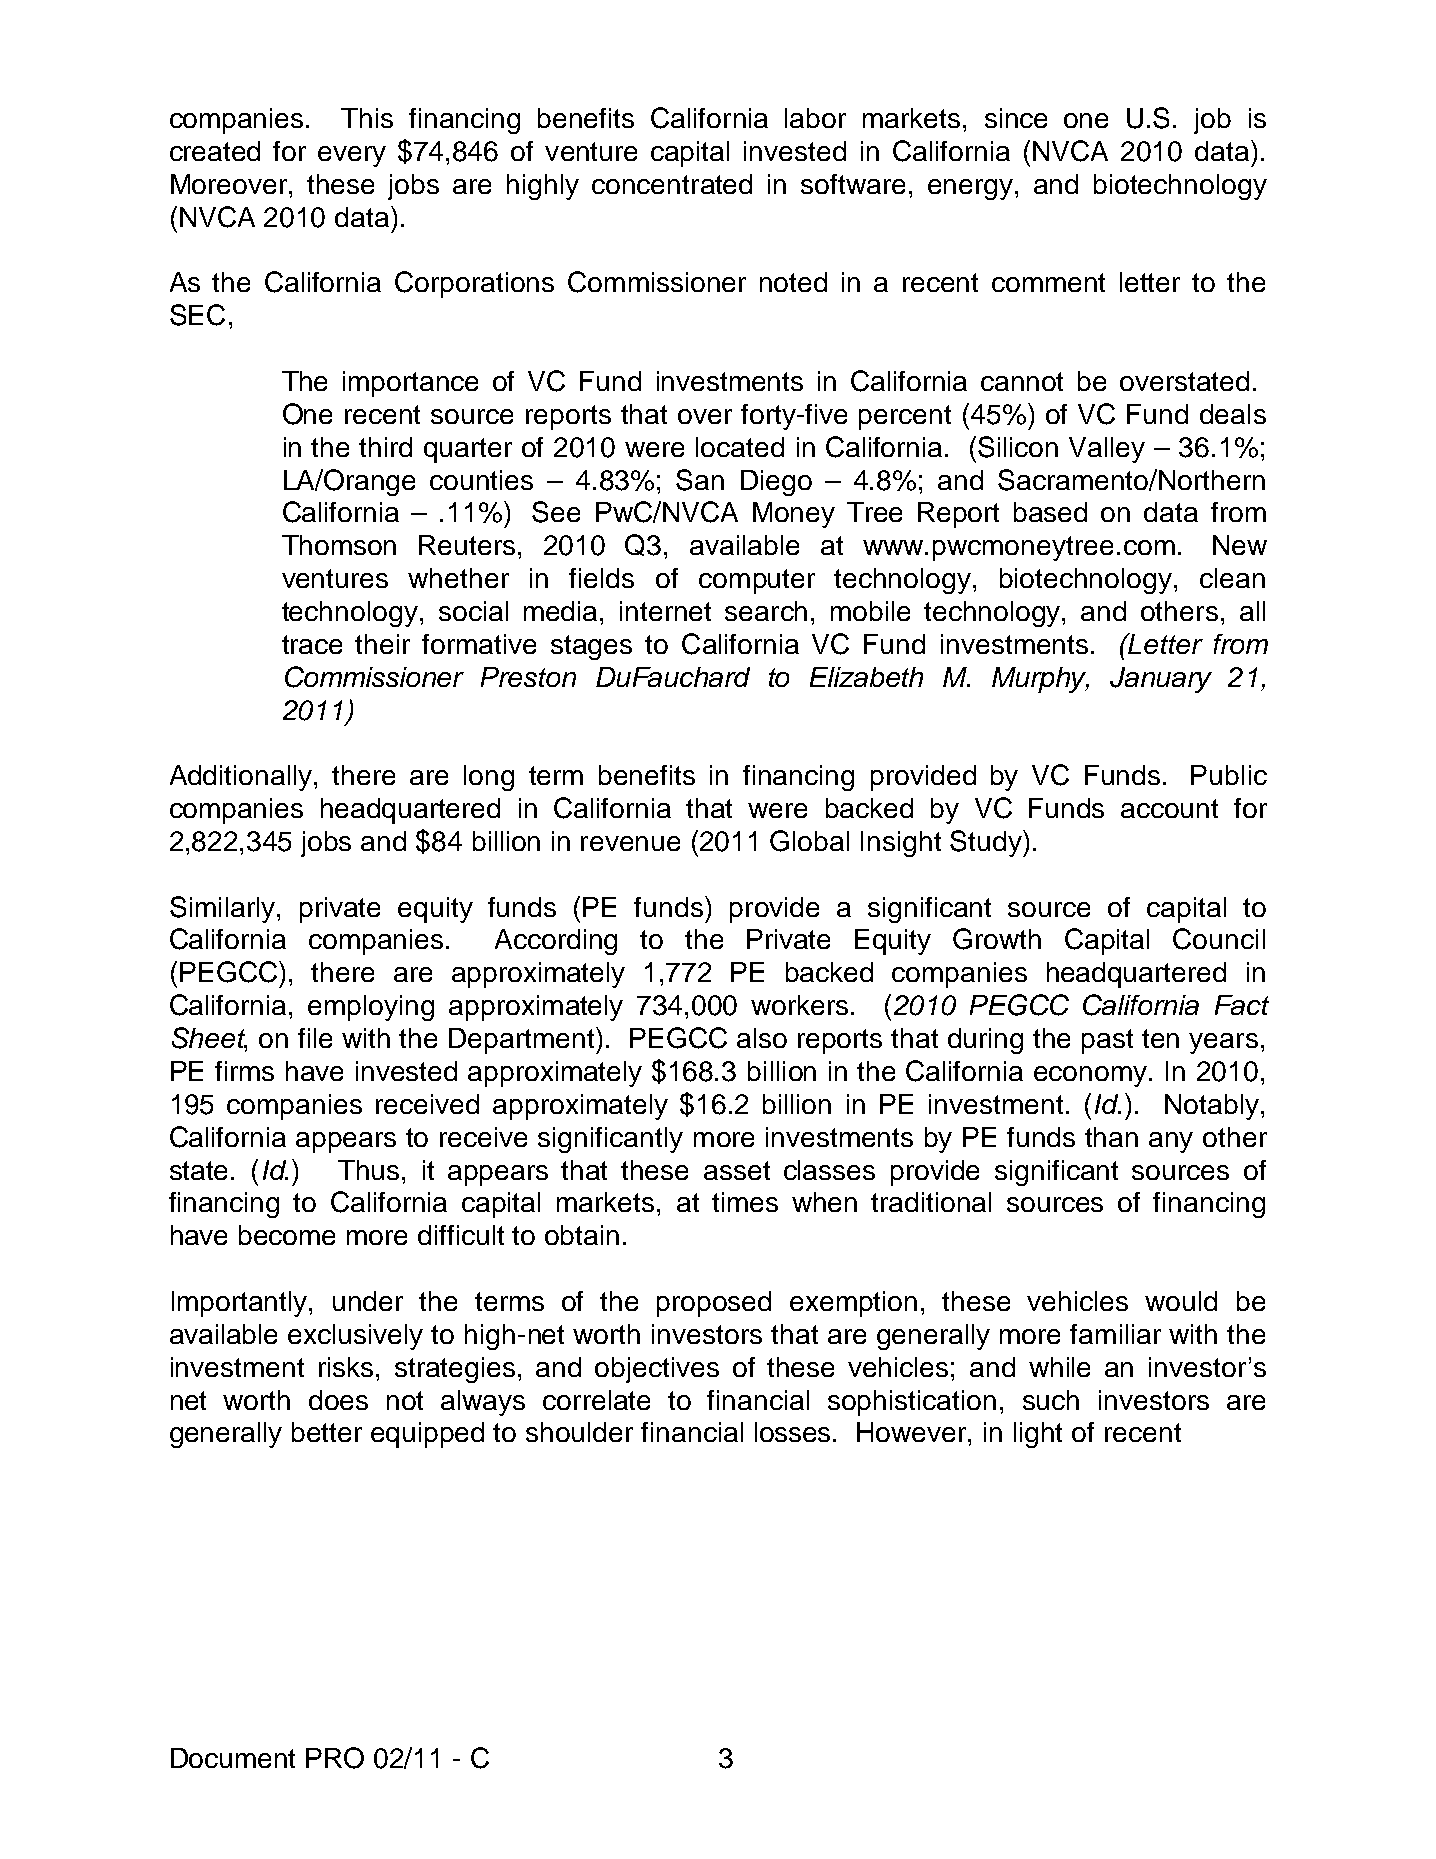  What do you see at coordinates (745, 1202) in the screenshot?
I see `times` at bounding box center [745, 1202].
